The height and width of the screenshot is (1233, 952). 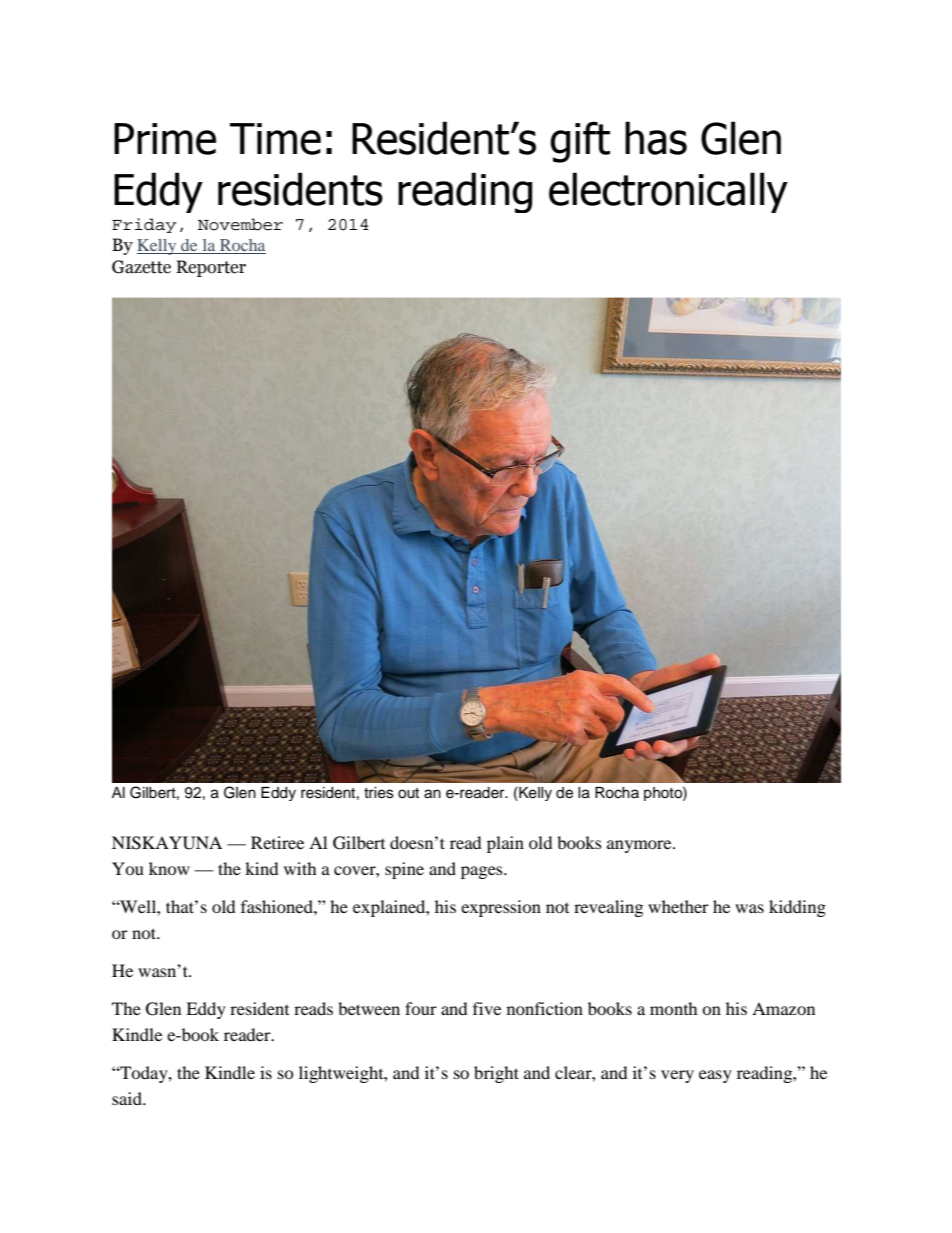 I want to click on has, so click(x=656, y=138).
